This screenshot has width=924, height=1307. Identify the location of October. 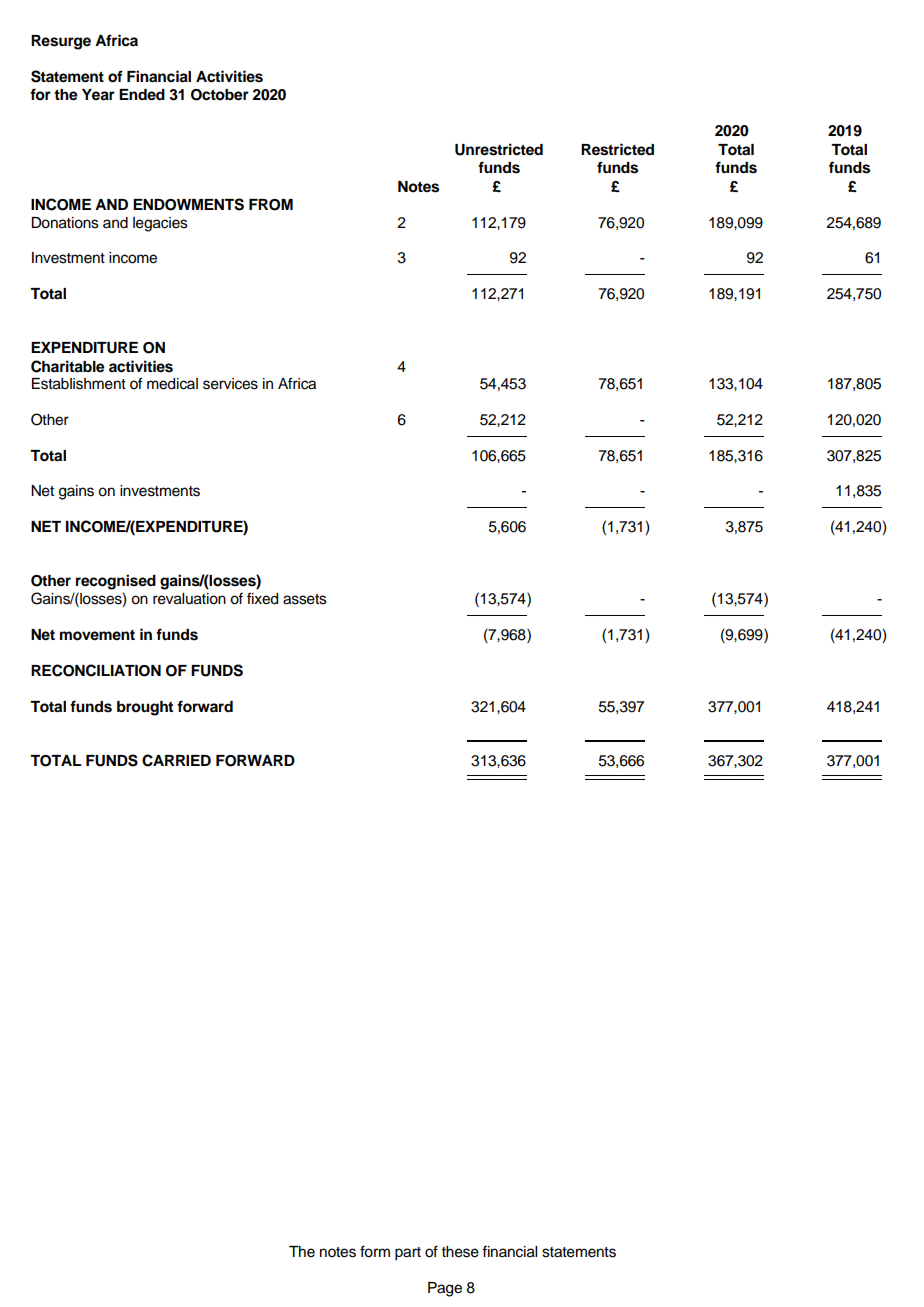
(220, 95).
